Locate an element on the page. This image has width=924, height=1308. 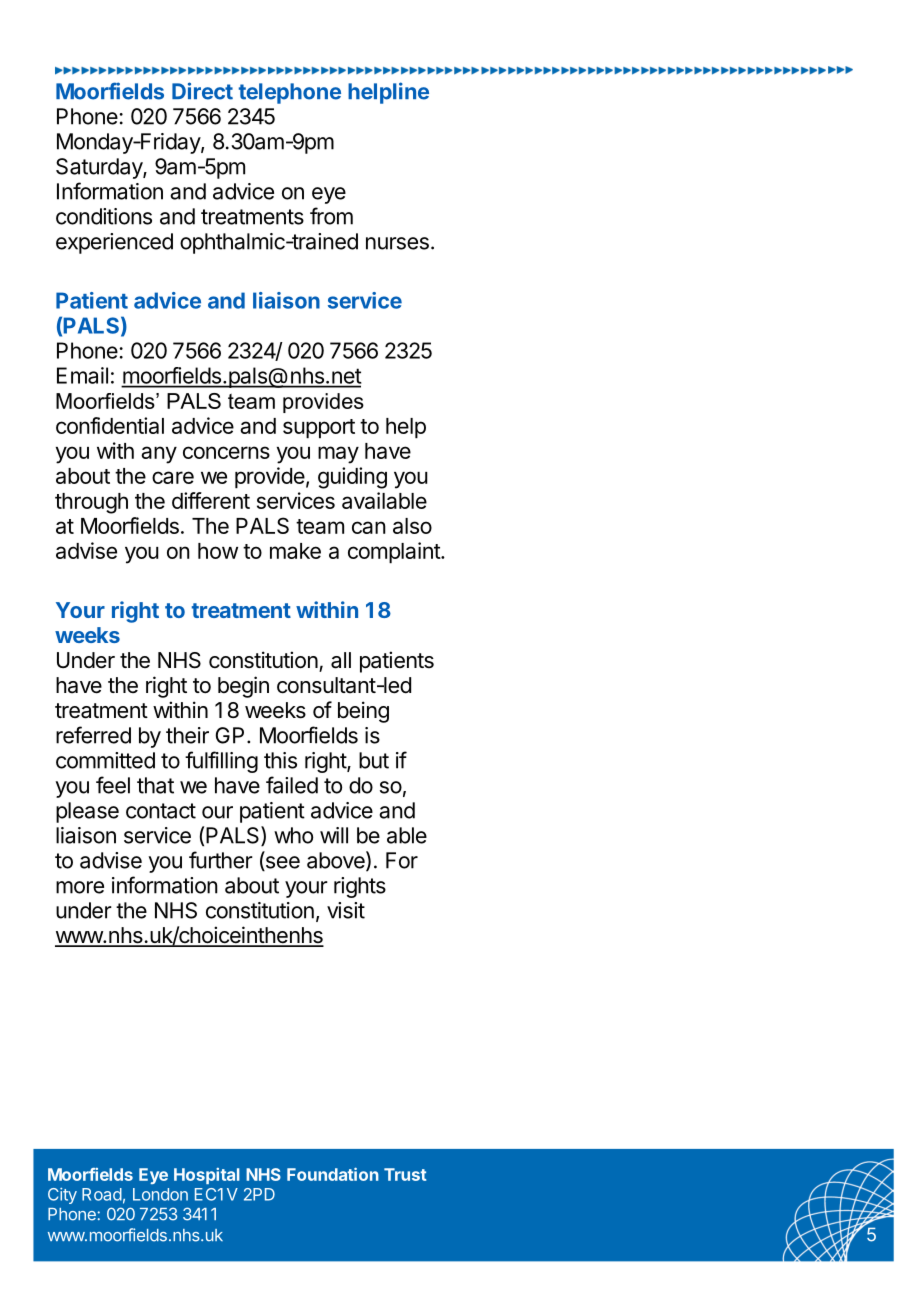
further is located at coordinates (221, 860).
